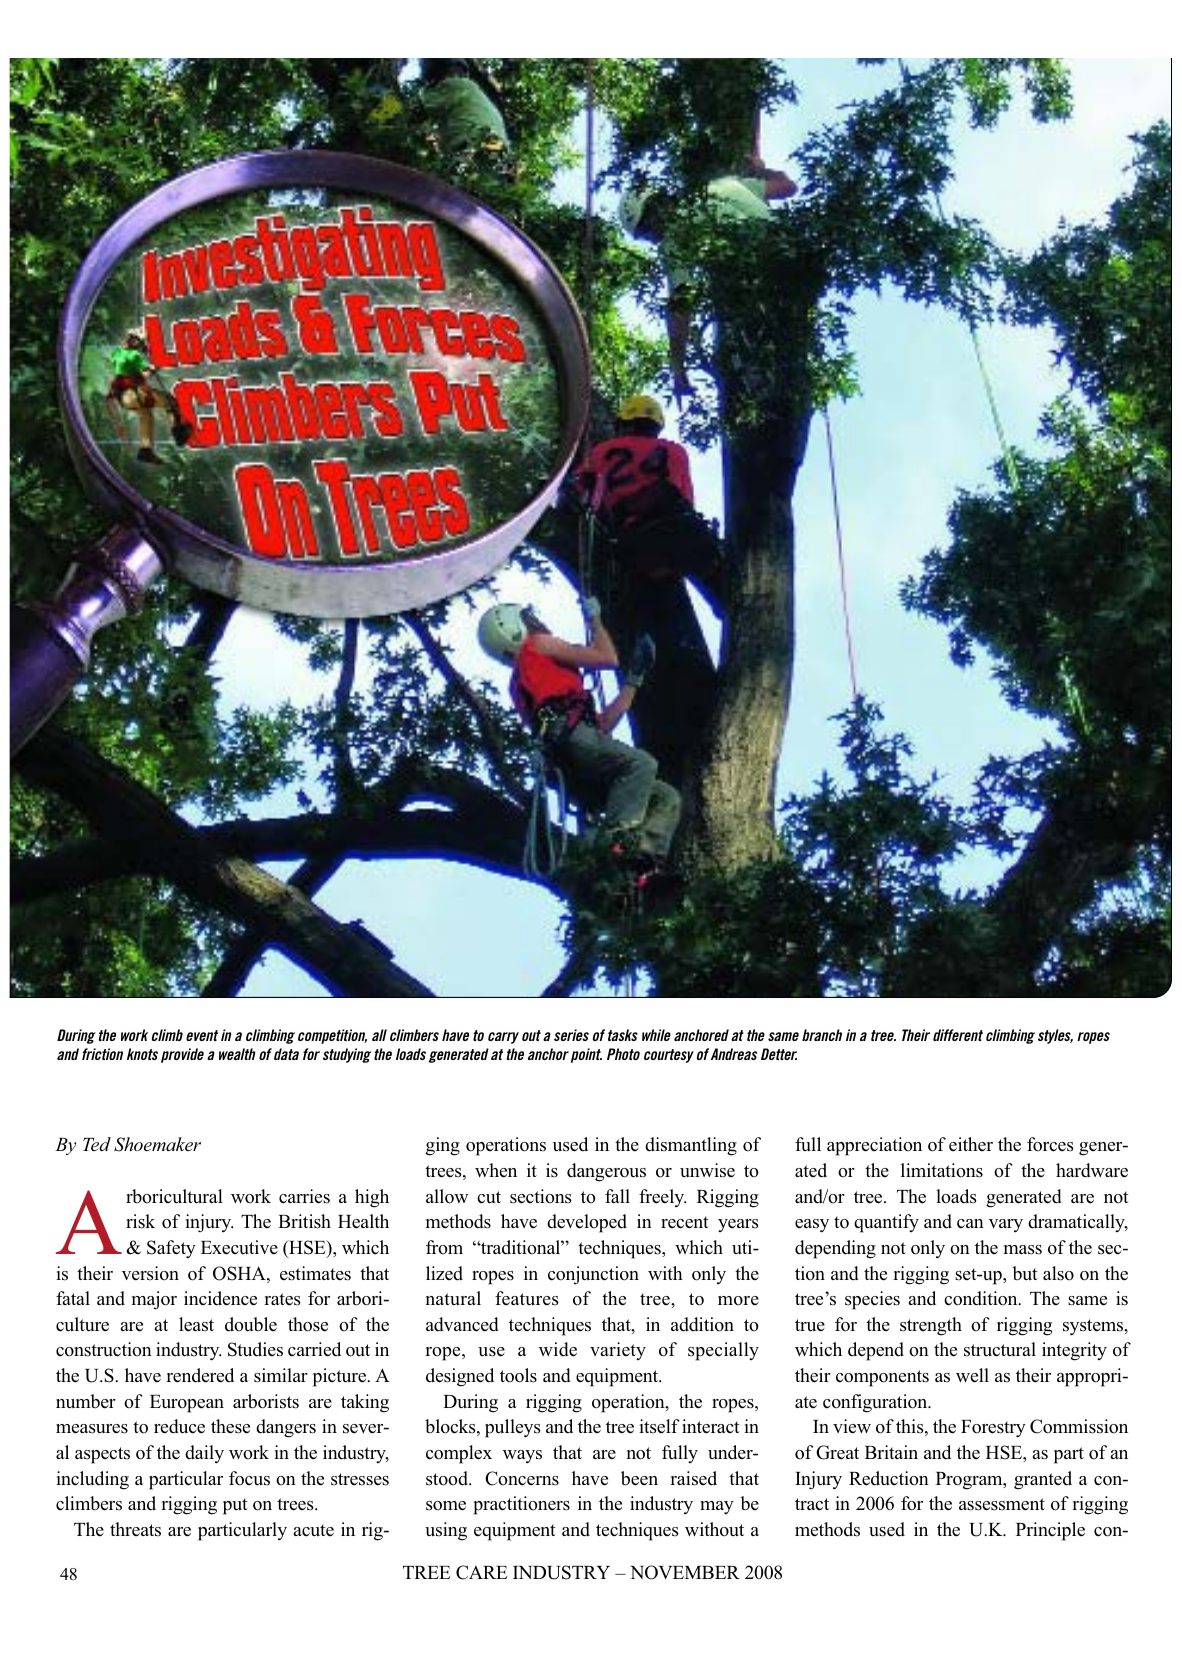 The height and width of the document is (1673, 1182). Describe the element at coordinates (993, 1429) in the document. I see `Forestry` at that location.
